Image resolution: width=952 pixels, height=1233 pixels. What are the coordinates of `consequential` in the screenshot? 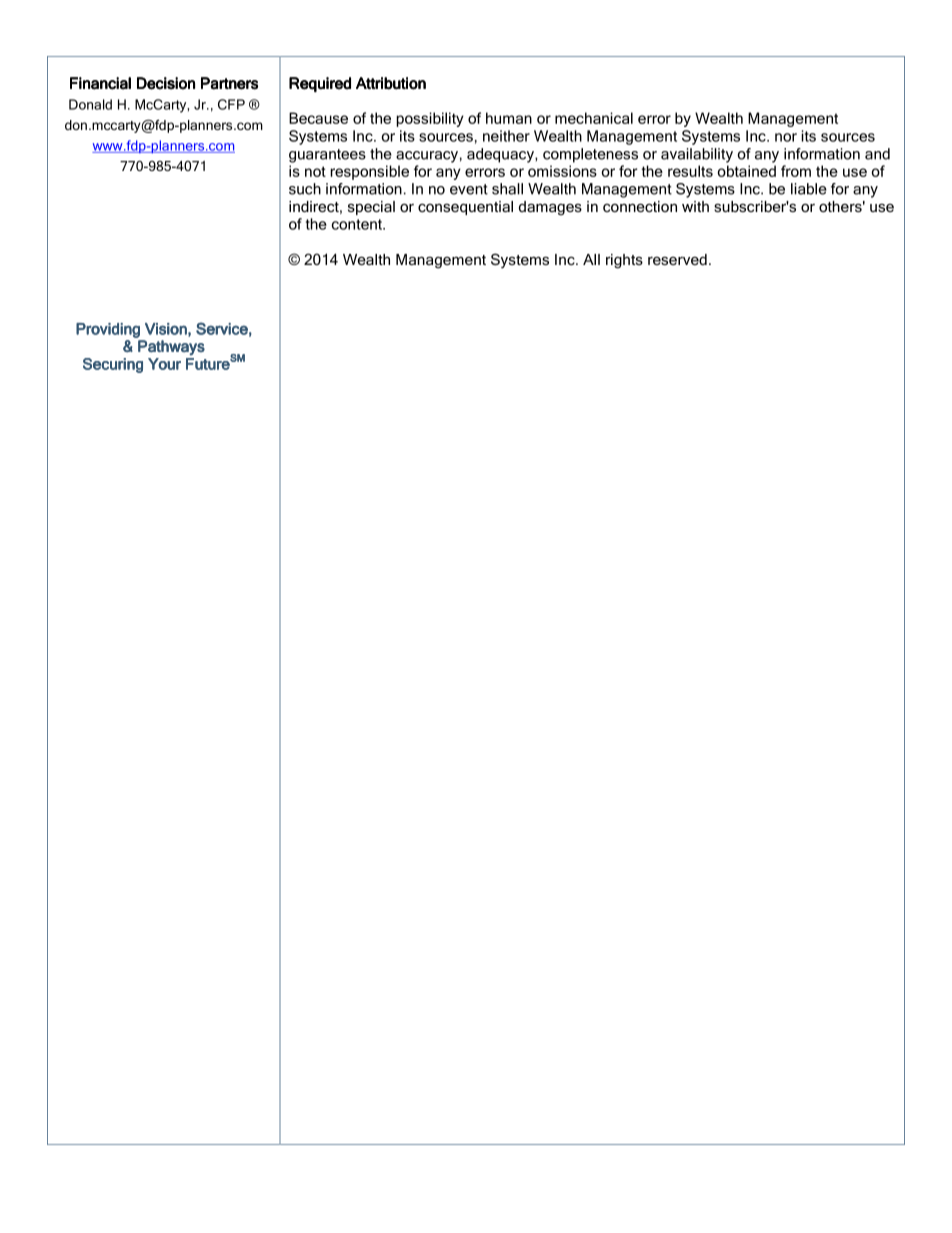 It's located at (465, 208).
